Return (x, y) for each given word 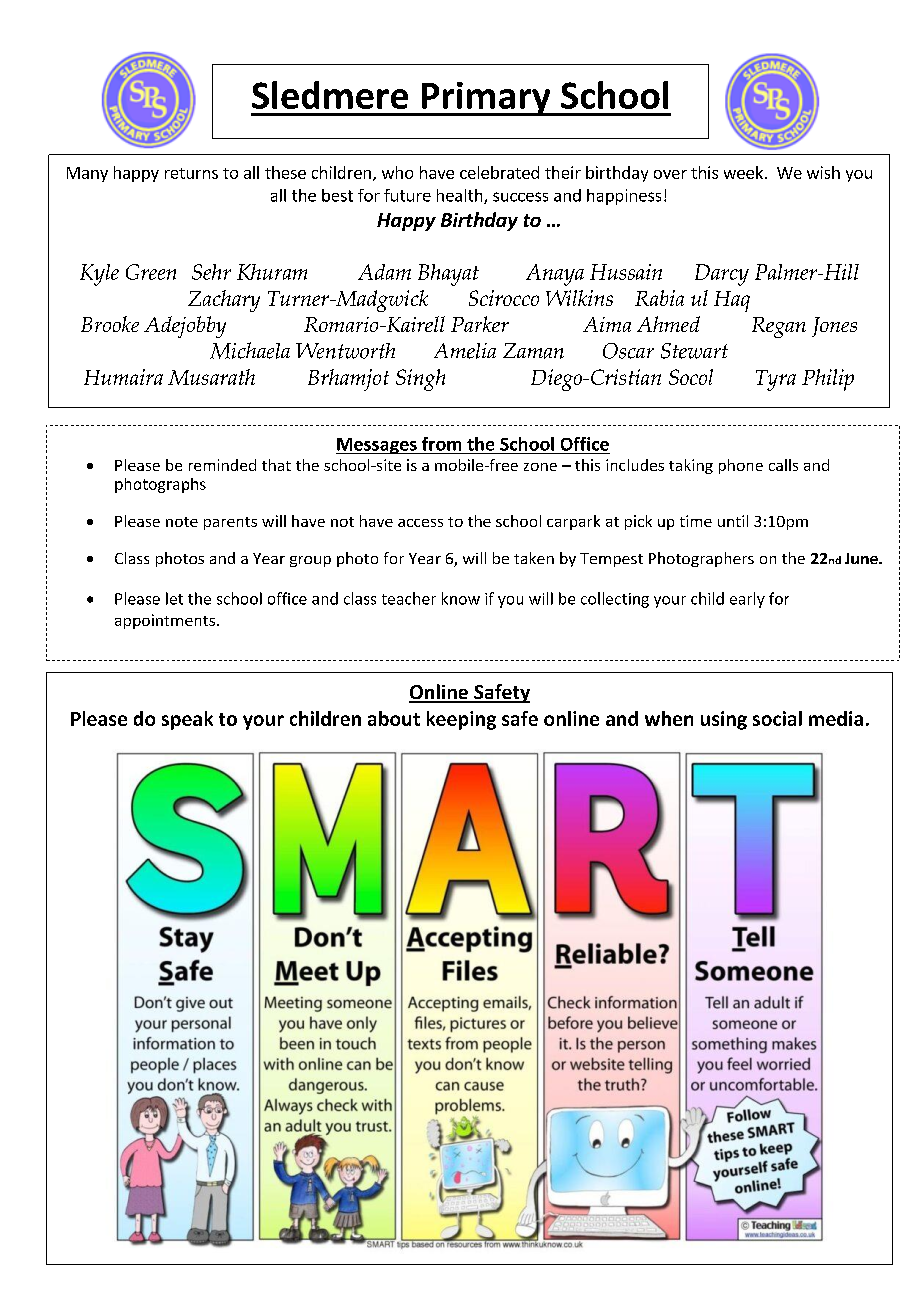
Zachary (224, 301)
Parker (480, 324)
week (743, 172)
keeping (461, 720)
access (420, 523)
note (182, 522)
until (733, 521)
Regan (779, 327)
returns (191, 173)
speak (187, 720)
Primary (486, 99)
